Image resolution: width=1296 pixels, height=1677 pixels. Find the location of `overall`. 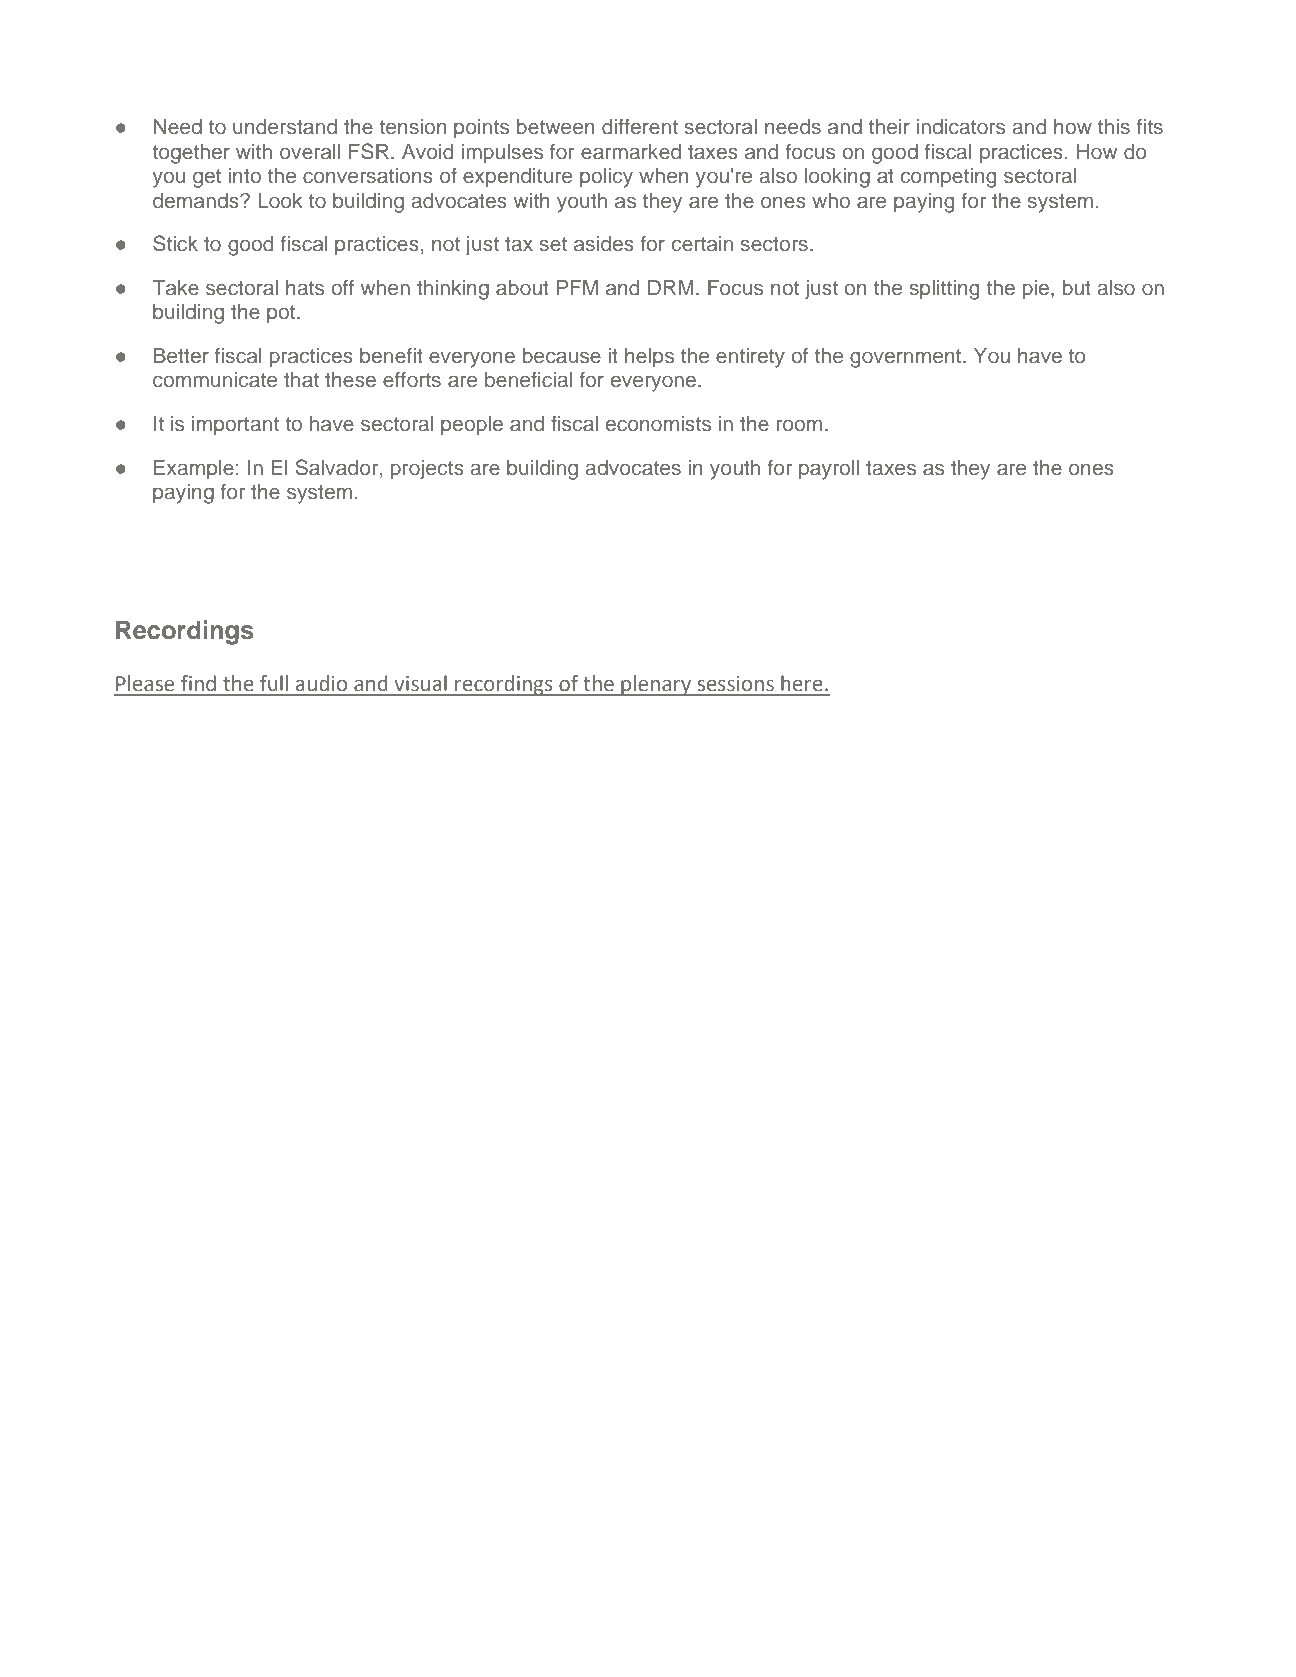

overall is located at coordinates (310, 152).
